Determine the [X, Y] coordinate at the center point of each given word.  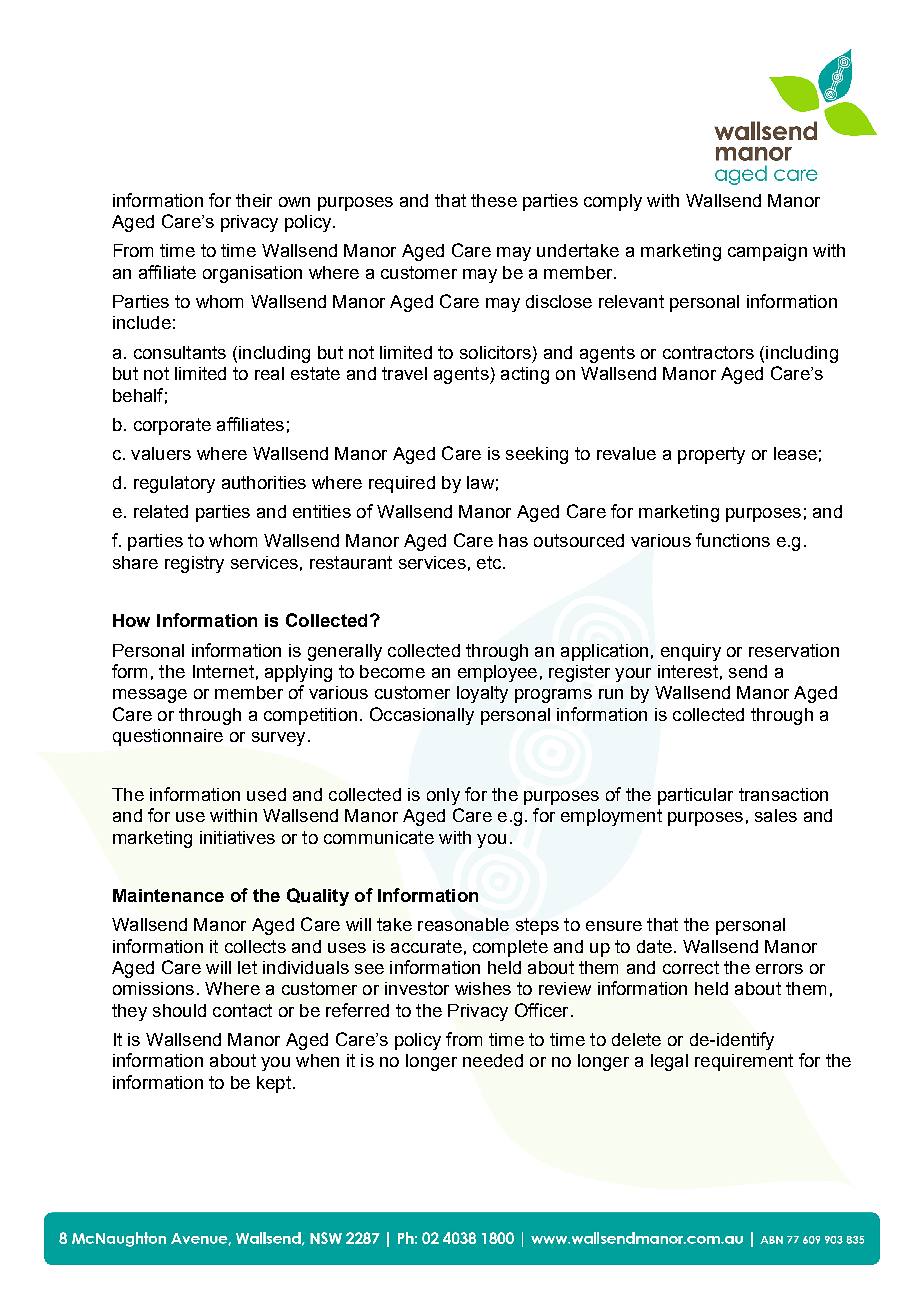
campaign [767, 252]
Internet [223, 671]
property [711, 455]
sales [776, 815]
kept [274, 1084]
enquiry [691, 652]
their [254, 200]
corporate [172, 426]
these [494, 200]
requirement [744, 1062]
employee [497, 673]
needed [493, 1060]
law [480, 482]
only [443, 796]
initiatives [237, 837]
